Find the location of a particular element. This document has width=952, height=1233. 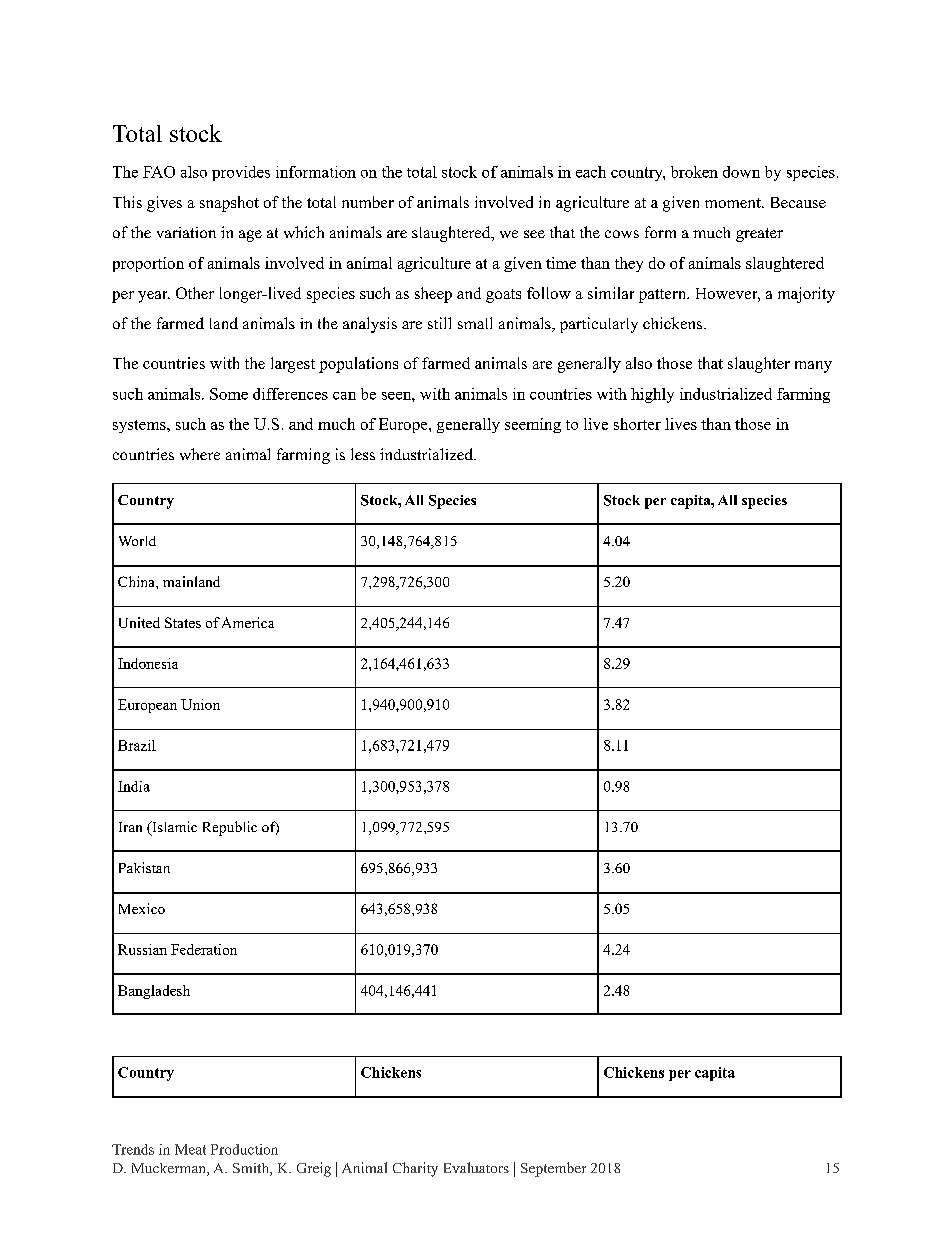

number is located at coordinates (368, 202).
